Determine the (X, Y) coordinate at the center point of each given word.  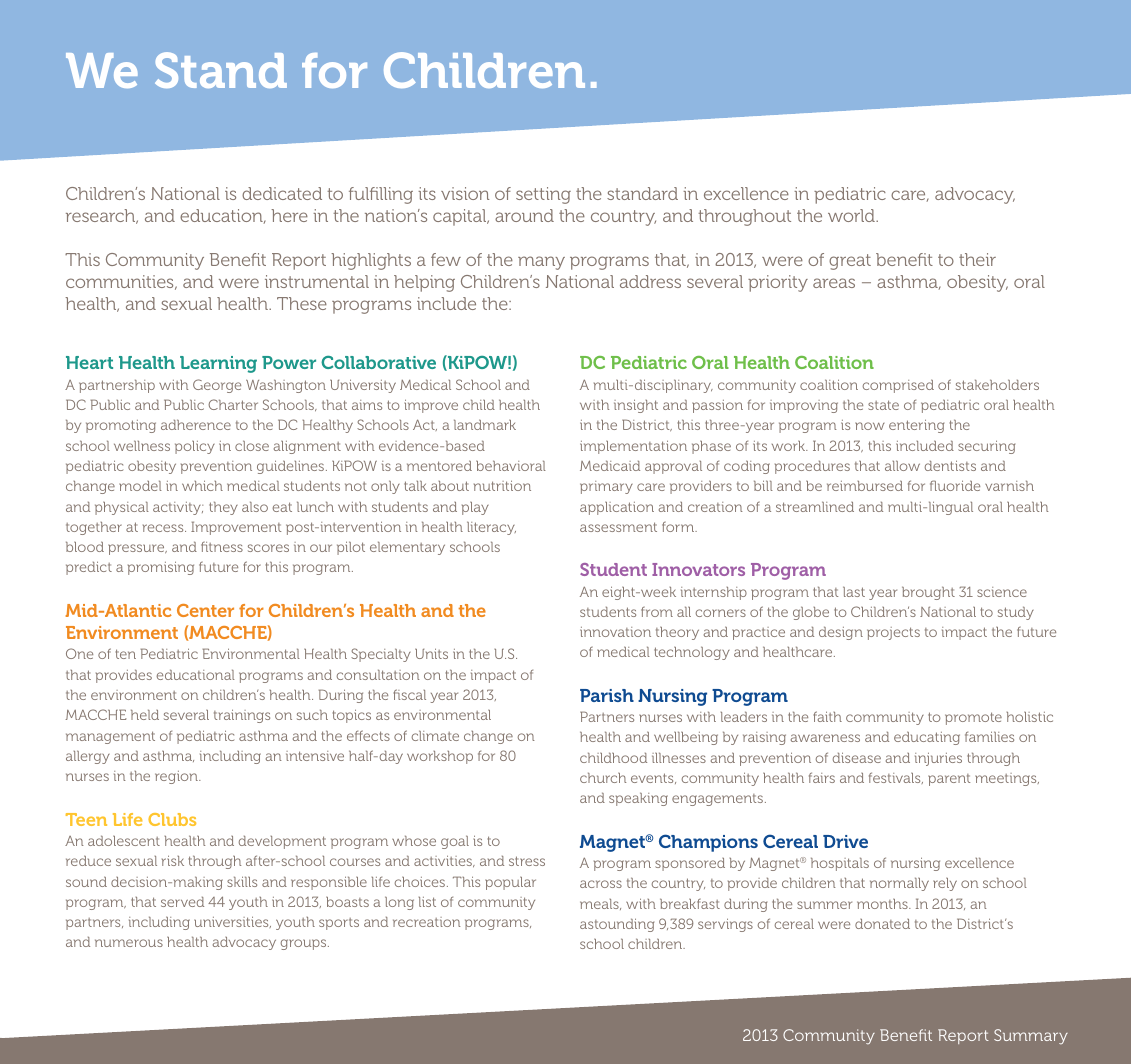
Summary (1031, 1036)
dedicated (282, 193)
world (852, 215)
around (524, 215)
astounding (617, 925)
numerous (129, 943)
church (603, 777)
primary (606, 487)
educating (927, 738)
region (177, 777)
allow (902, 465)
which (202, 485)
